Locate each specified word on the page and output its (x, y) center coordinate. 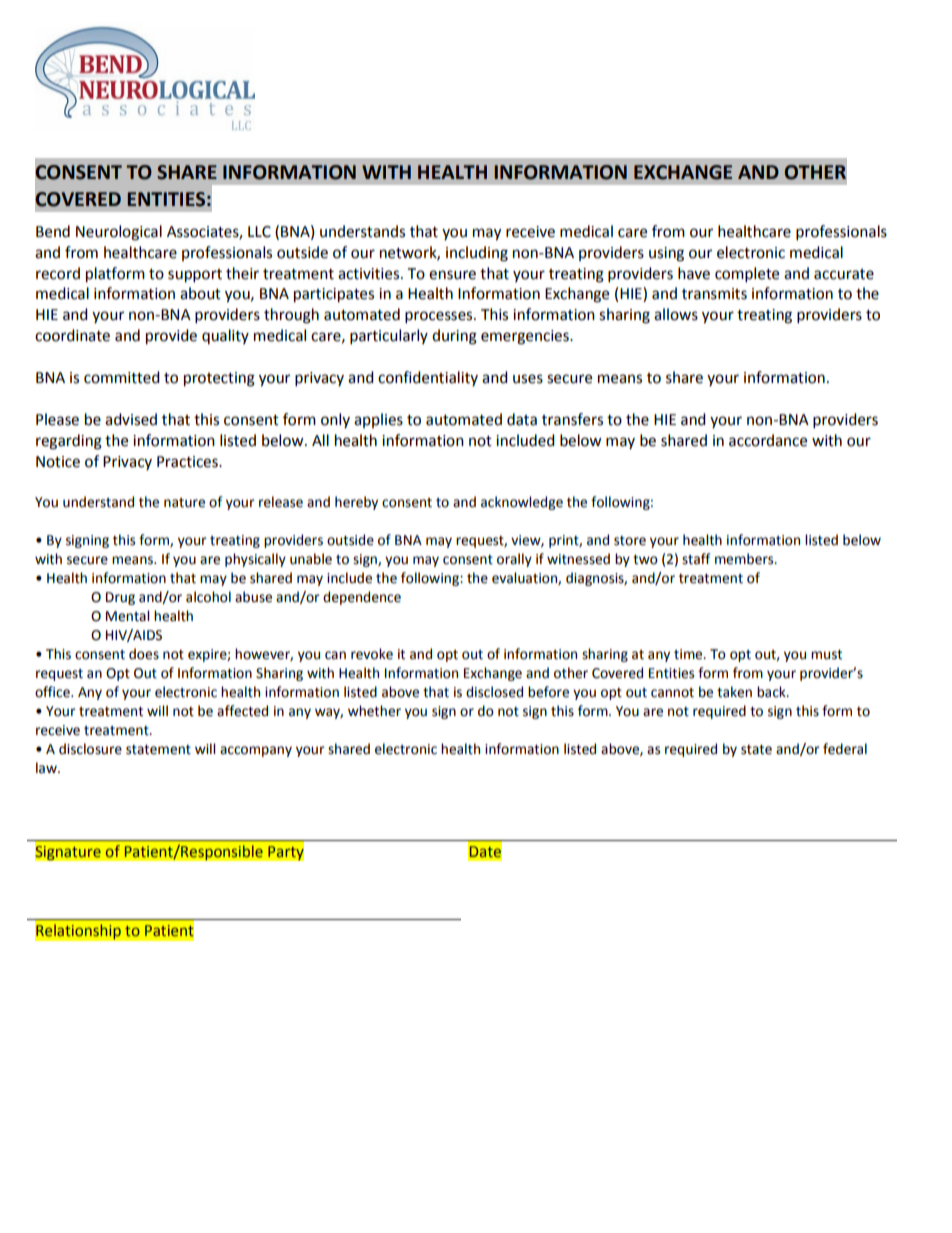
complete (747, 275)
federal (845, 749)
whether (374, 711)
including (477, 254)
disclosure (90, 749)
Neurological (119, 233)
